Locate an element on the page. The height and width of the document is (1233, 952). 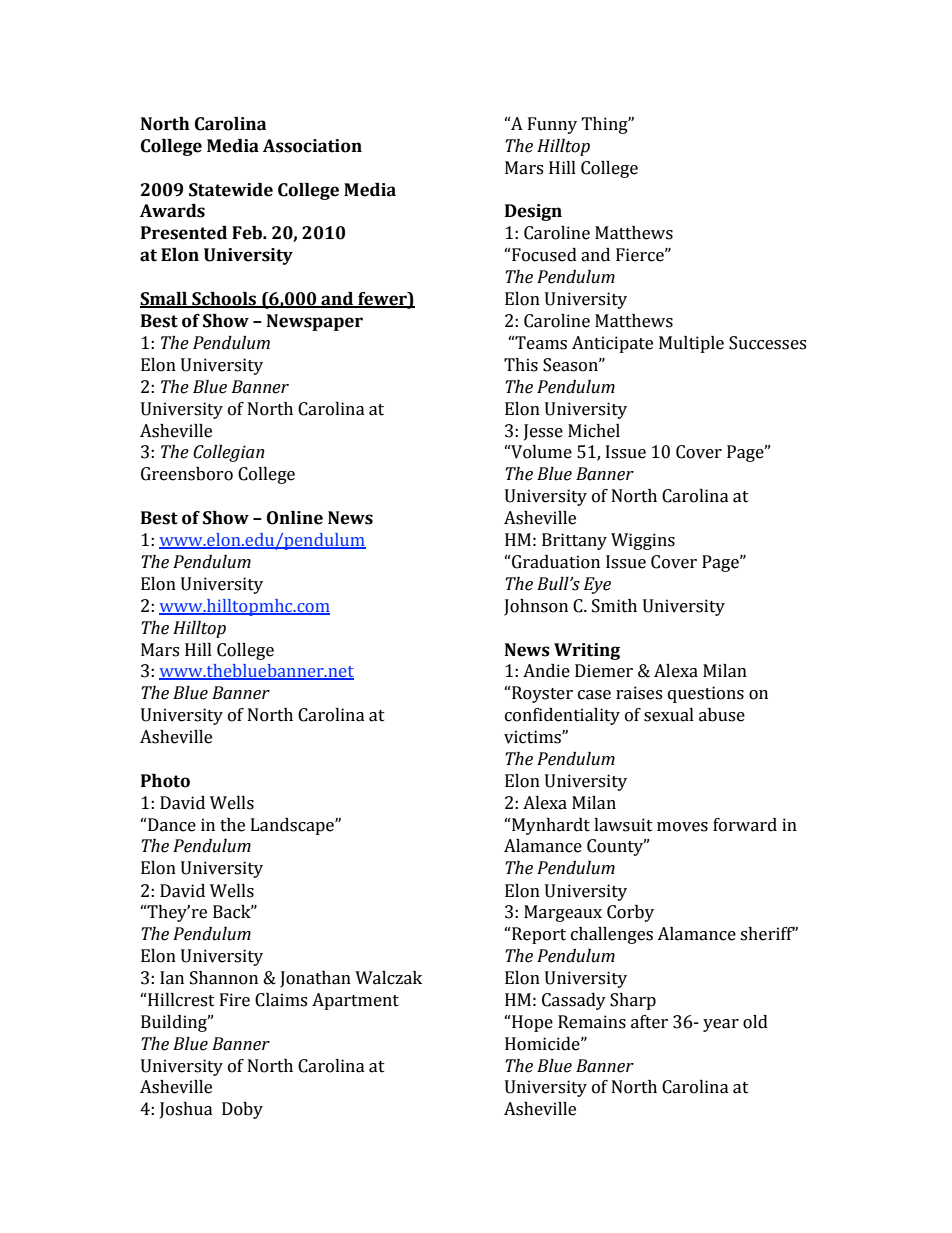
moves is located at coordinates (682, 827).
